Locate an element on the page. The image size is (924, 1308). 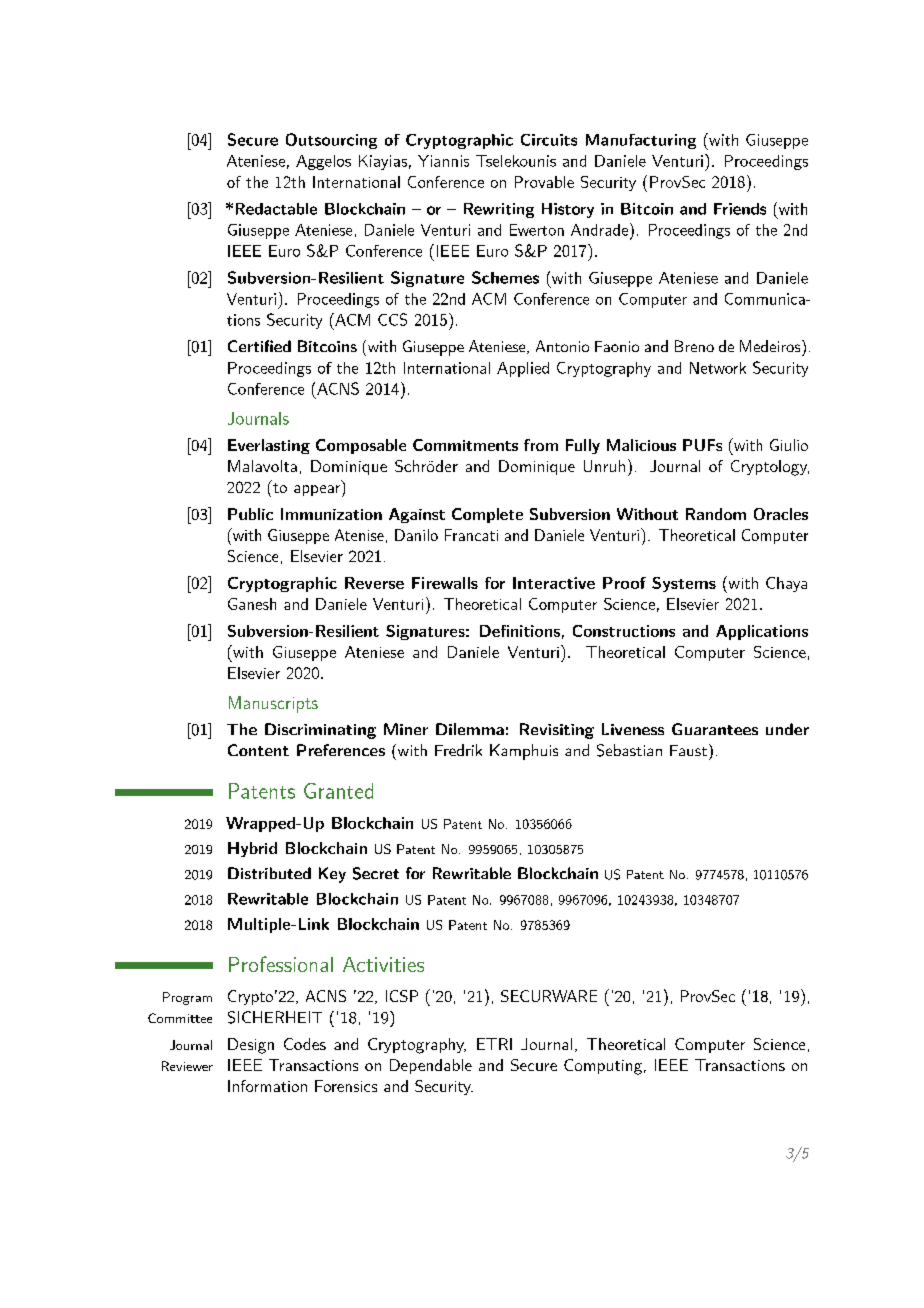
Certified is located at coordinates (259, 346).
